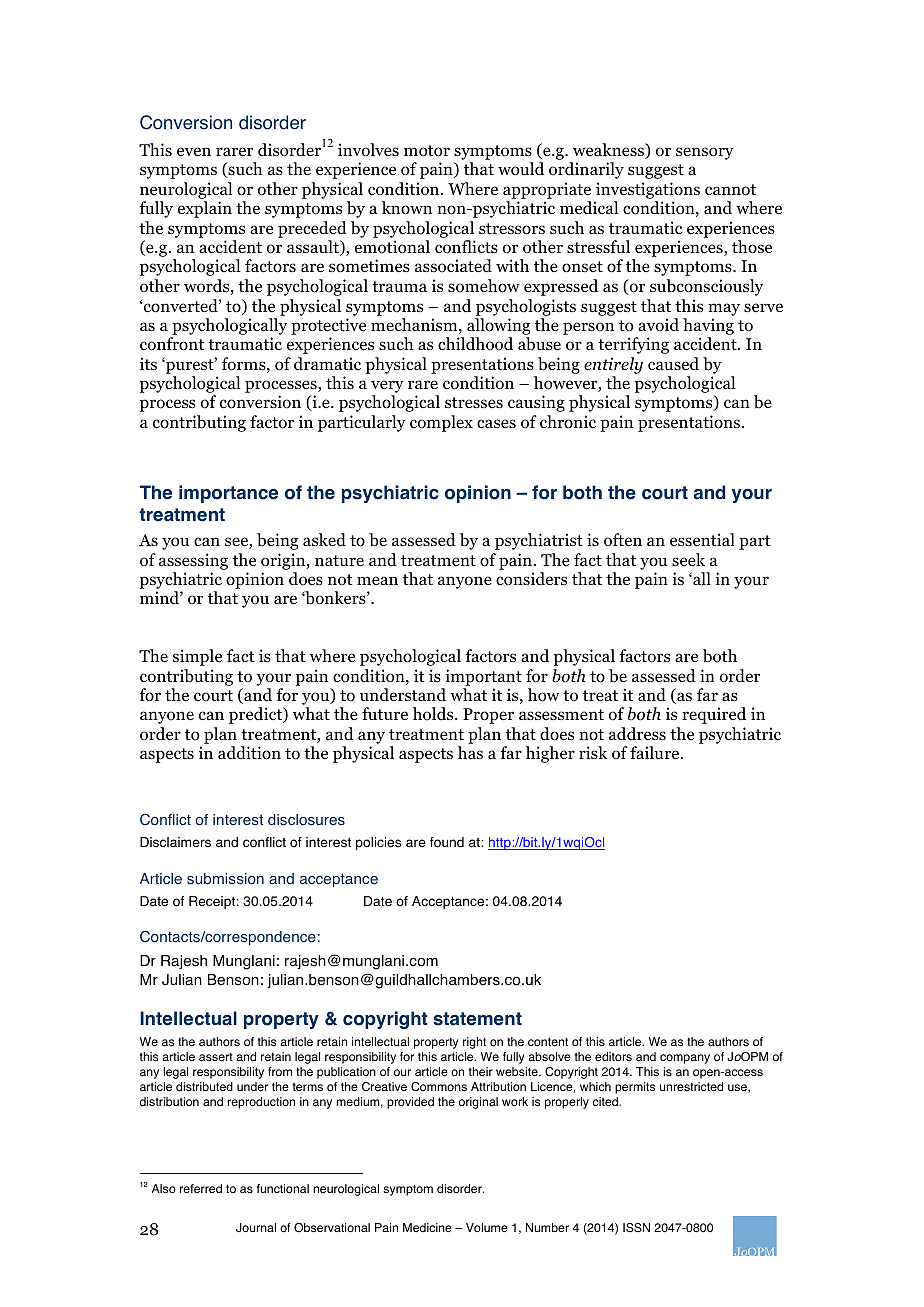  What do you see at coordinates (427, 151) in the image?
I see `motor` at bounding box center [427, 151].
